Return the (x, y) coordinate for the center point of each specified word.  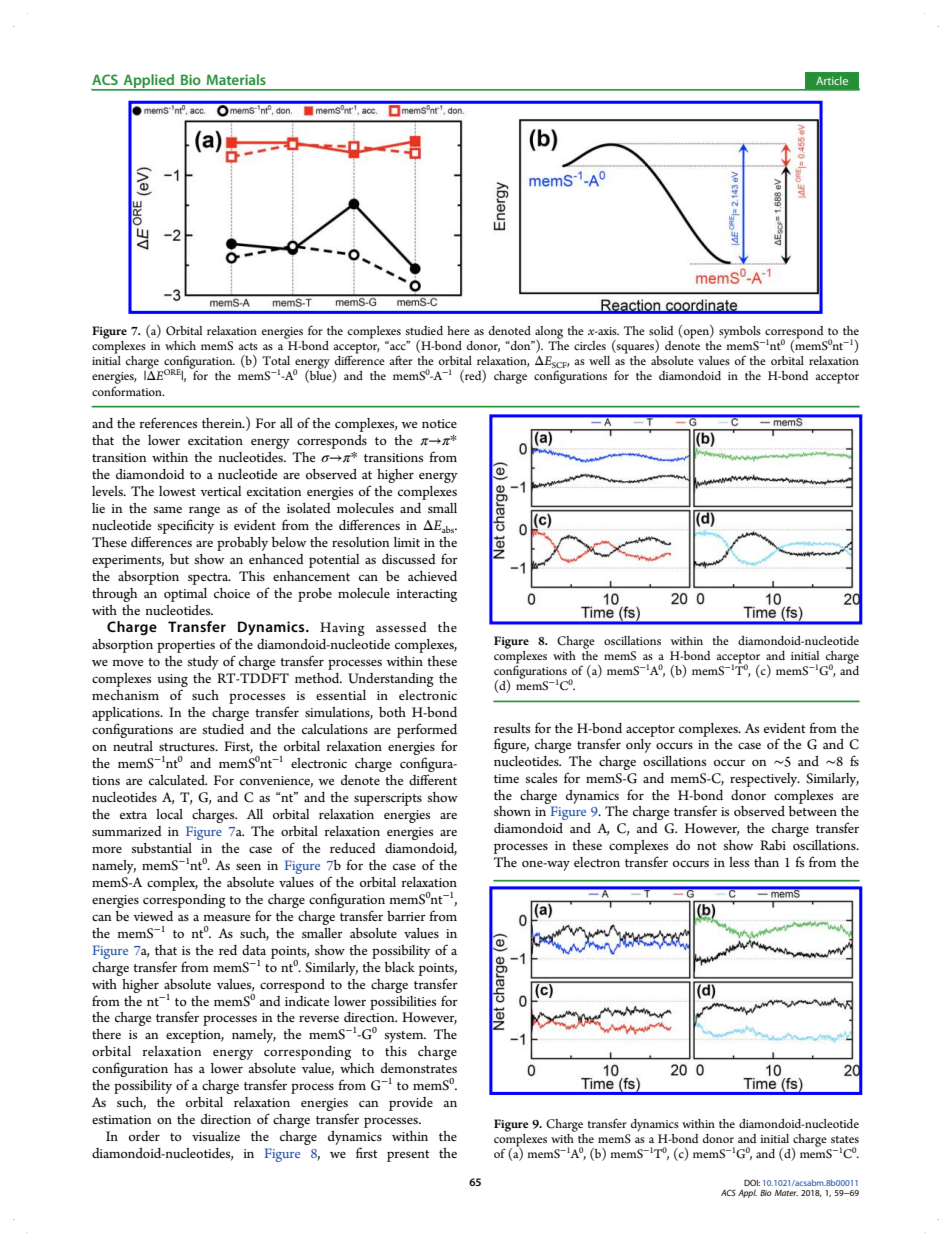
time (506, 778)
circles (590, 345)
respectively (765, 780)
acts (248, 346)
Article (832, 80)
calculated (178, 780)
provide (411, 1104)
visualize (216, 1136)
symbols (740, 332)
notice (439, 423)
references (168, 422)
